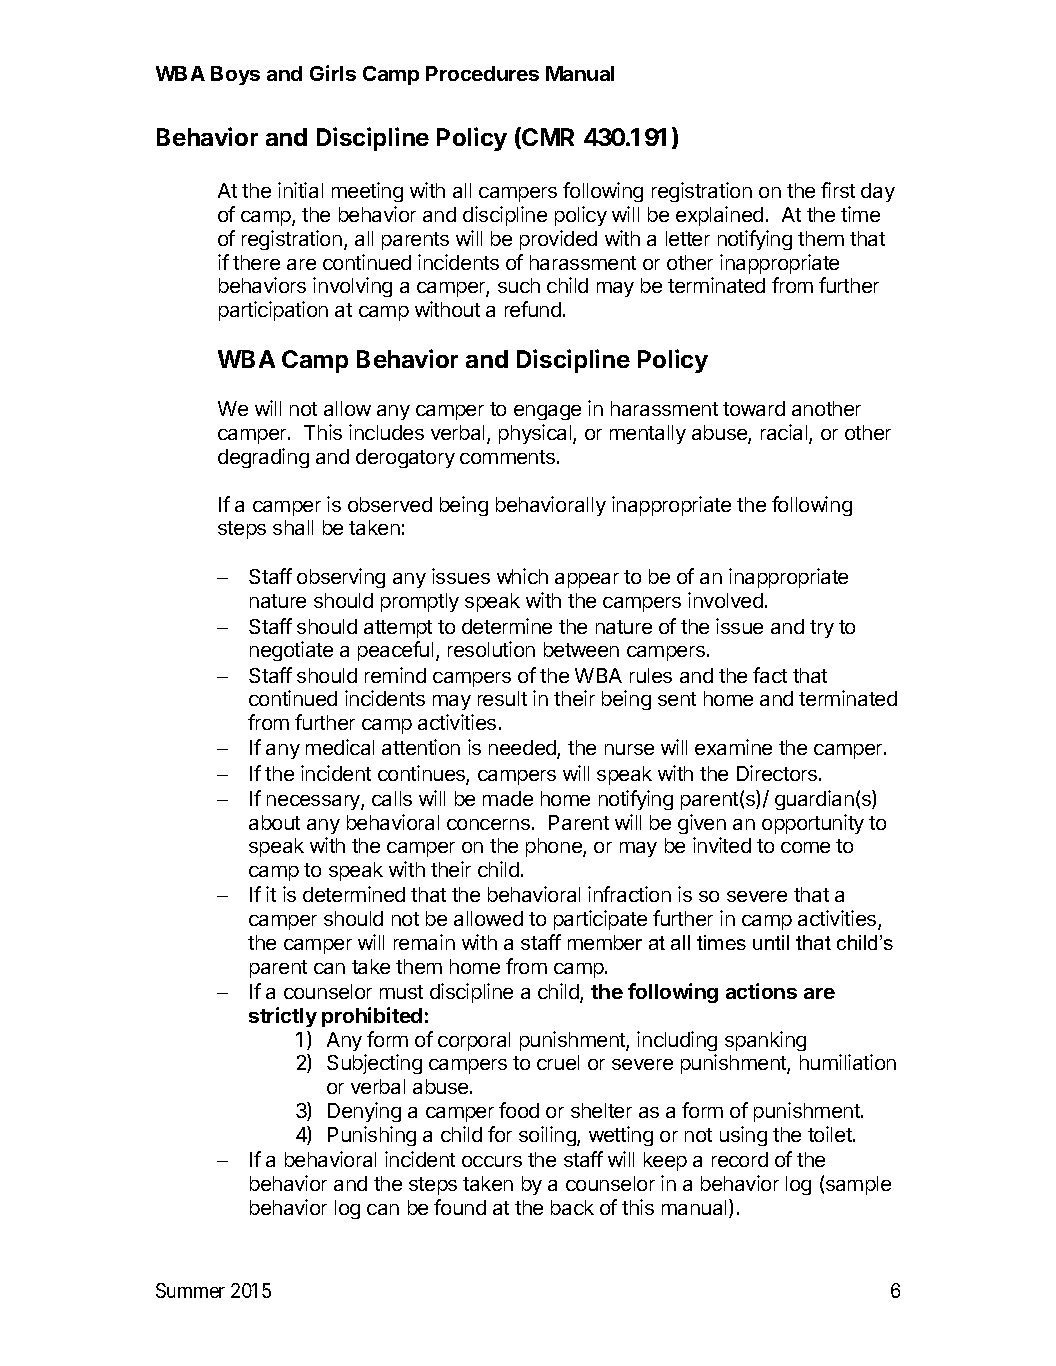 This screenshot has height=1366, width=1056. Describe the element at coordinates (235, 75) in the screenshot. I see `Boys` at that location.
